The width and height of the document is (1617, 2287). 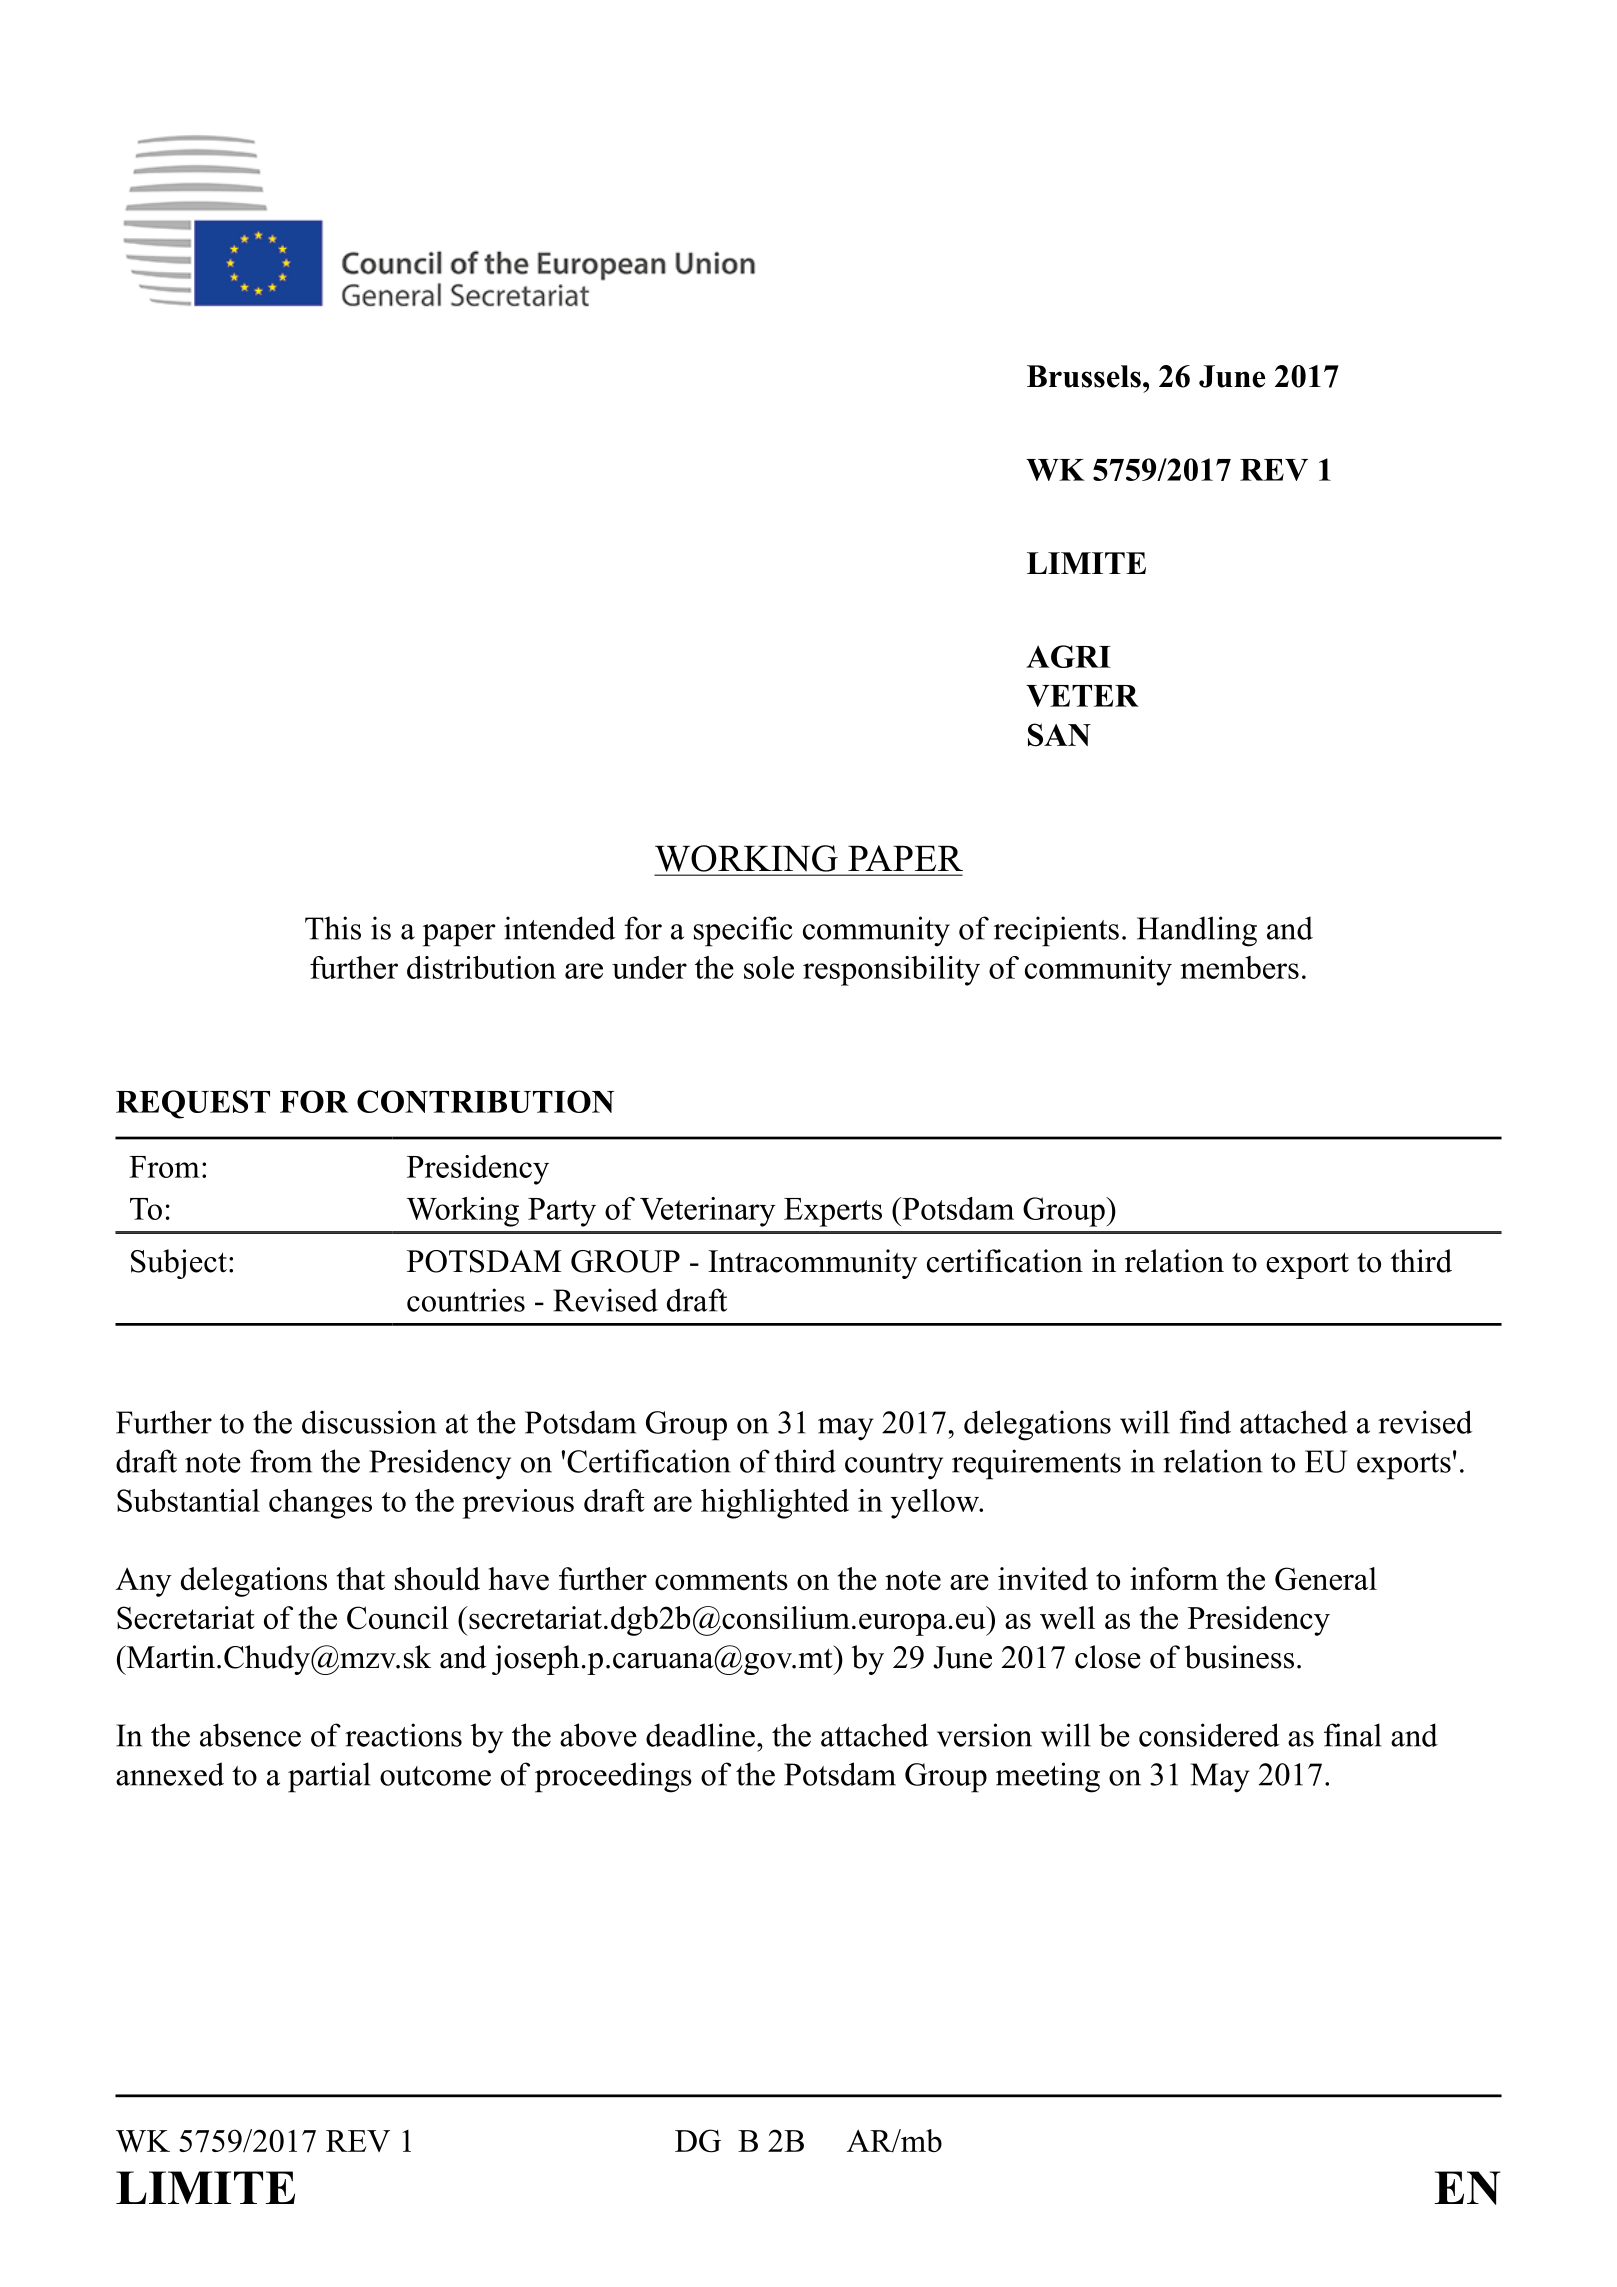 I want to click on AGRI, so click(x=1068, y=656).
